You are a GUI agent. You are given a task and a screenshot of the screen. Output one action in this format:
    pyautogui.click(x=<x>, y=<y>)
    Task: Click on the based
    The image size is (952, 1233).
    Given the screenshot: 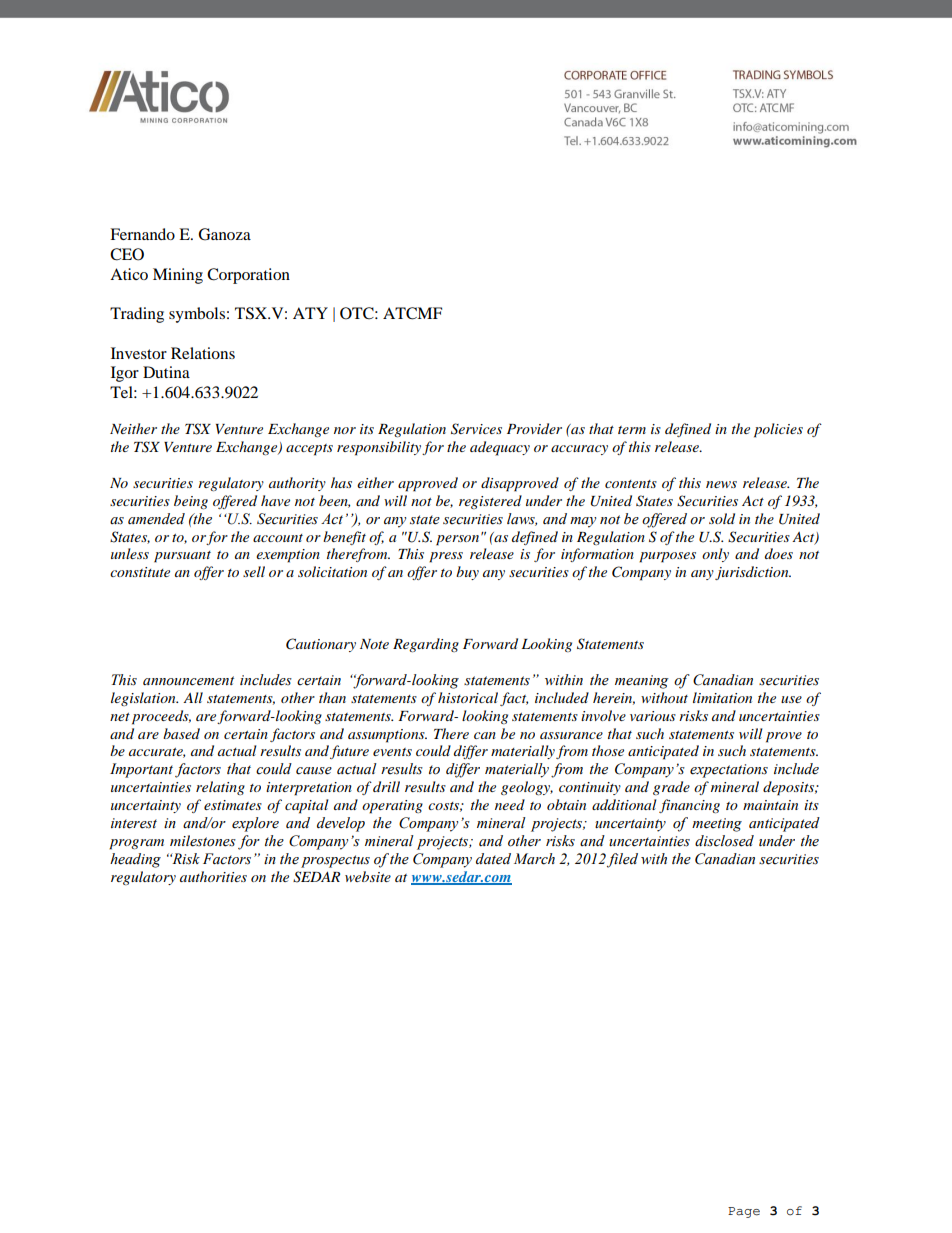 What is the action you would take?
    pyautogui.click(x=181, y=733)
